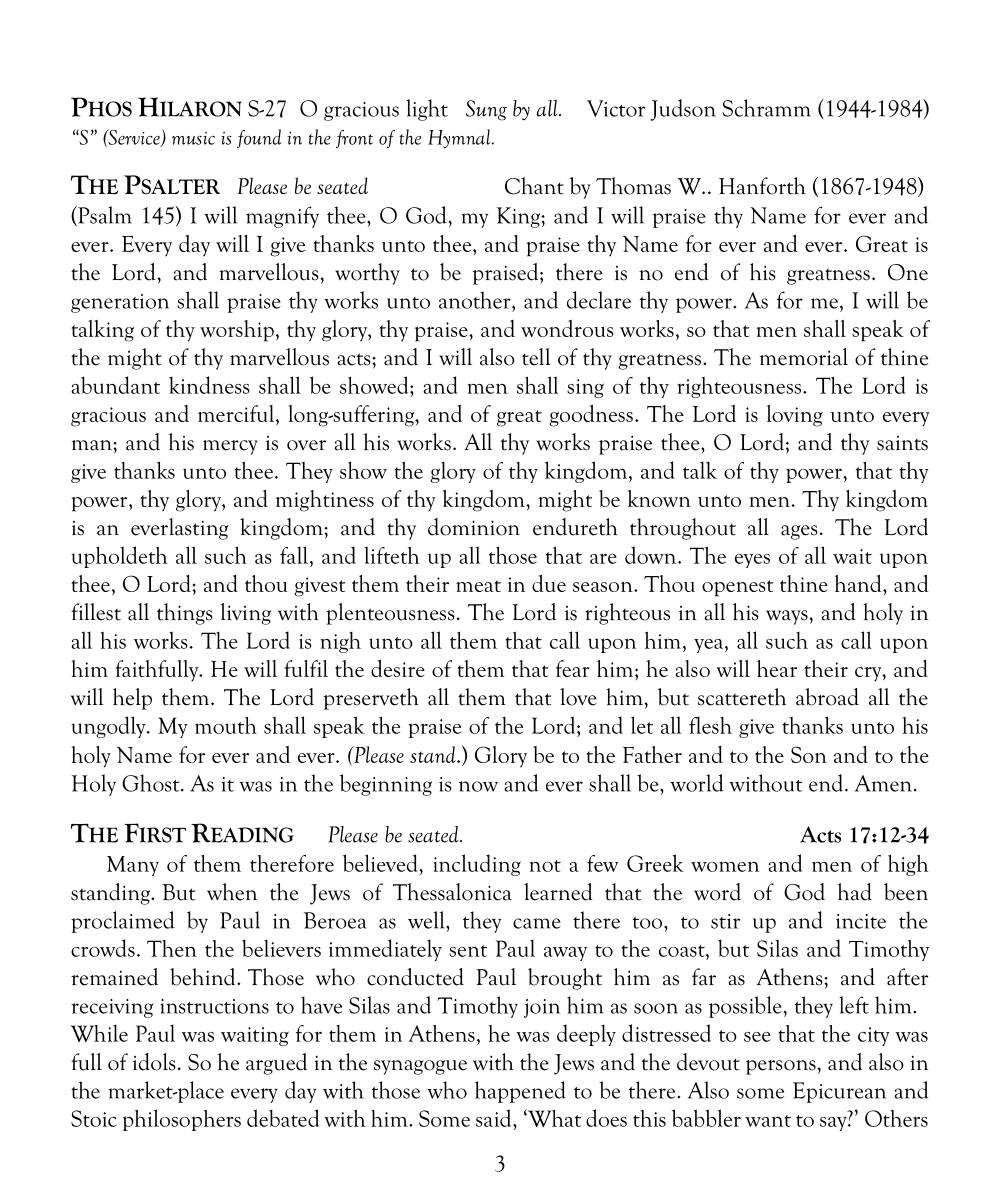  Describe the element at coordinates (578, 697) in the document. I see `love` at that location.
